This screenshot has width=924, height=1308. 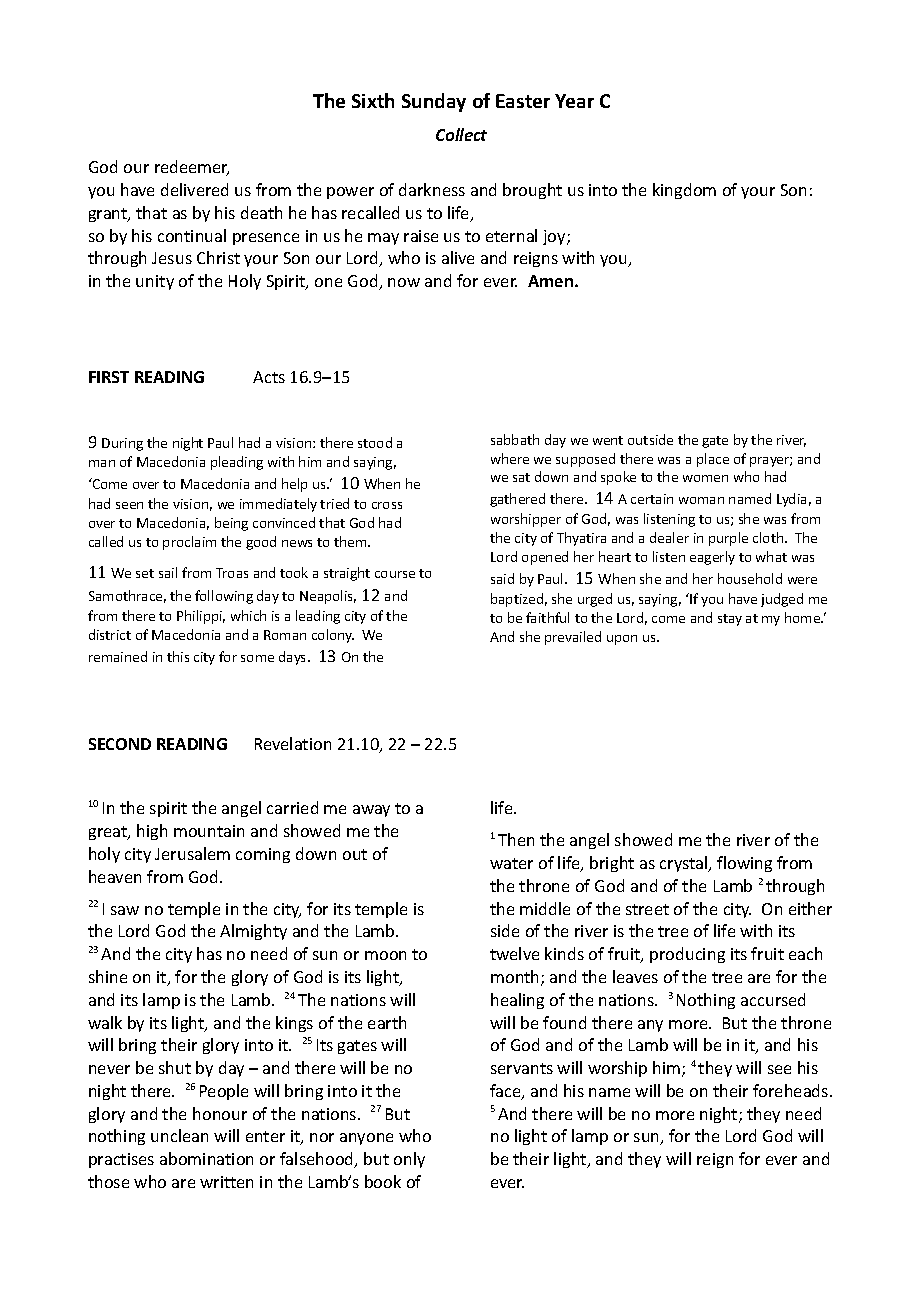 What do you see at coordinates (206, 1158) in the screenshot?
I see `abomination` at bounding box center [206, 1158].
